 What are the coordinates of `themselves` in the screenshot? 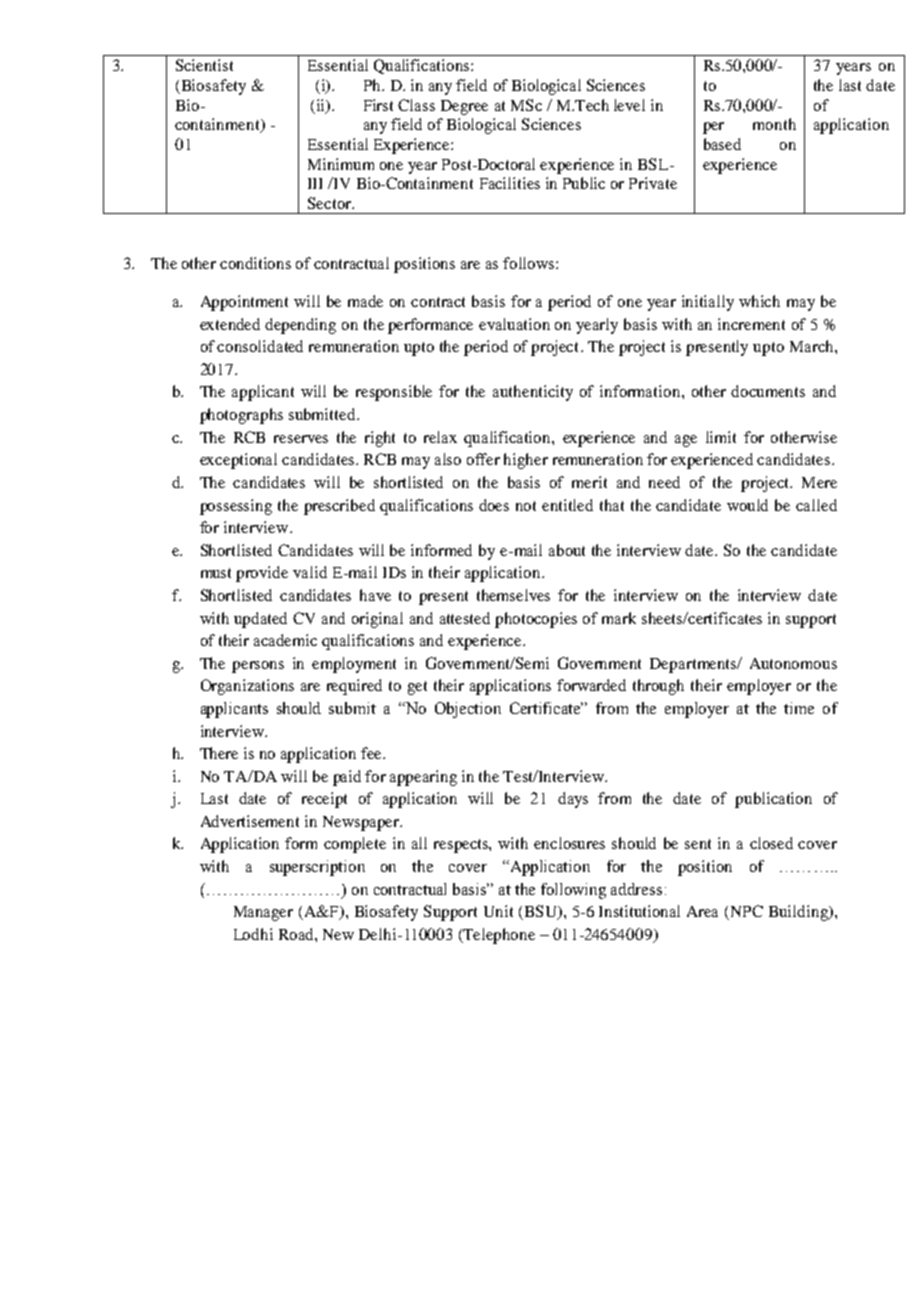 It's located at (513, 595).
